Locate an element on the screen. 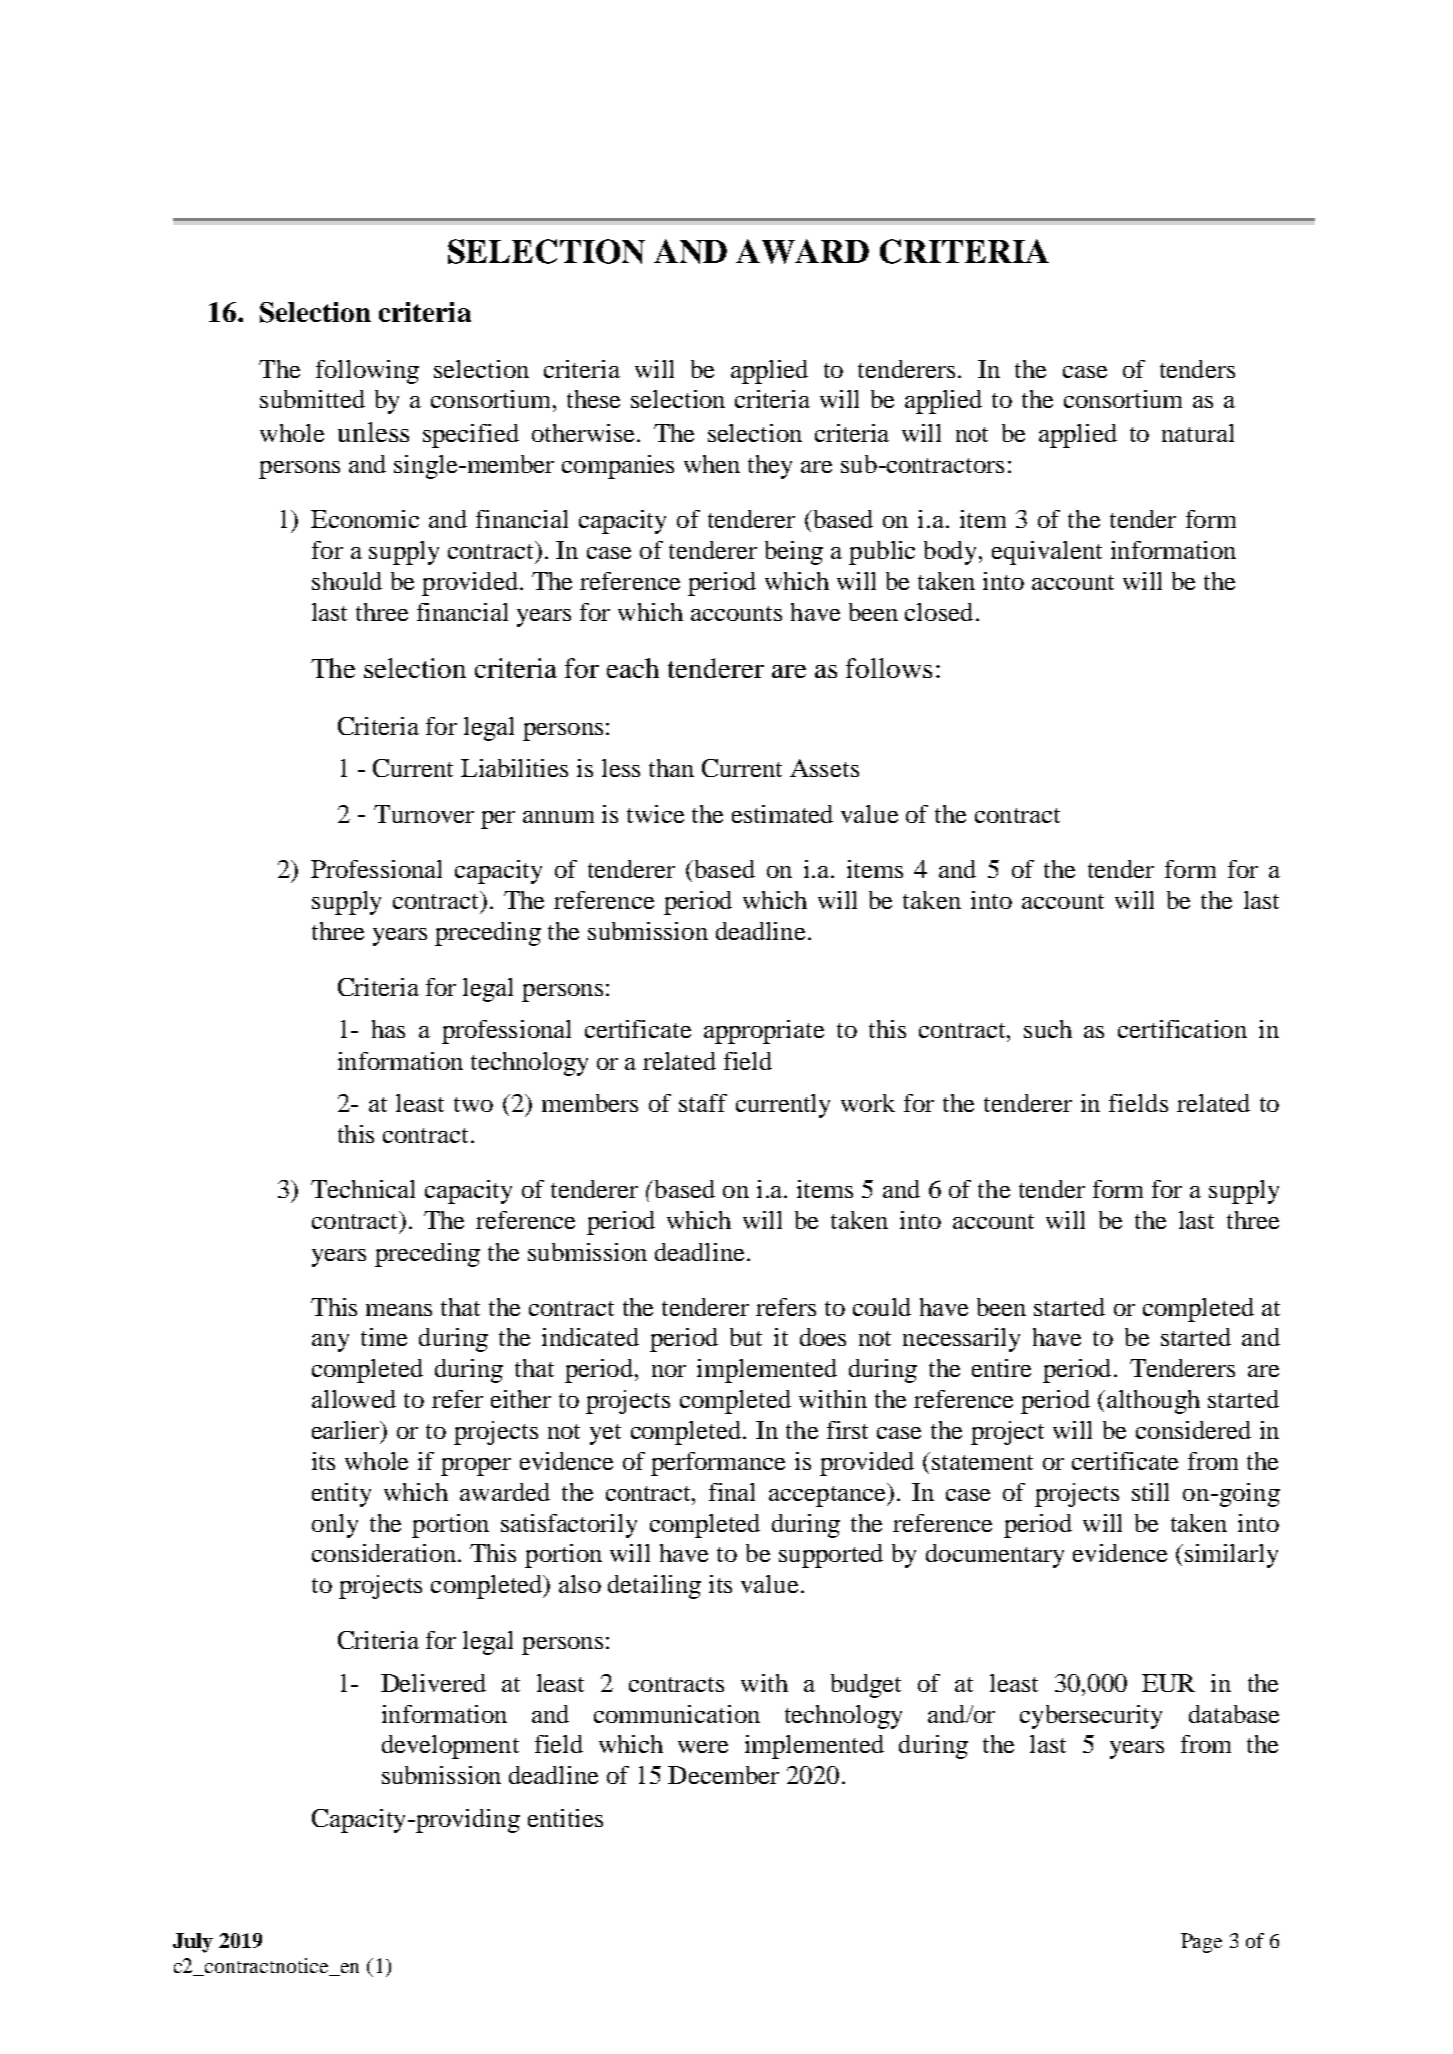 This screenshot has width=1453, height=2054. July is located at coordinates (193, 1943).
